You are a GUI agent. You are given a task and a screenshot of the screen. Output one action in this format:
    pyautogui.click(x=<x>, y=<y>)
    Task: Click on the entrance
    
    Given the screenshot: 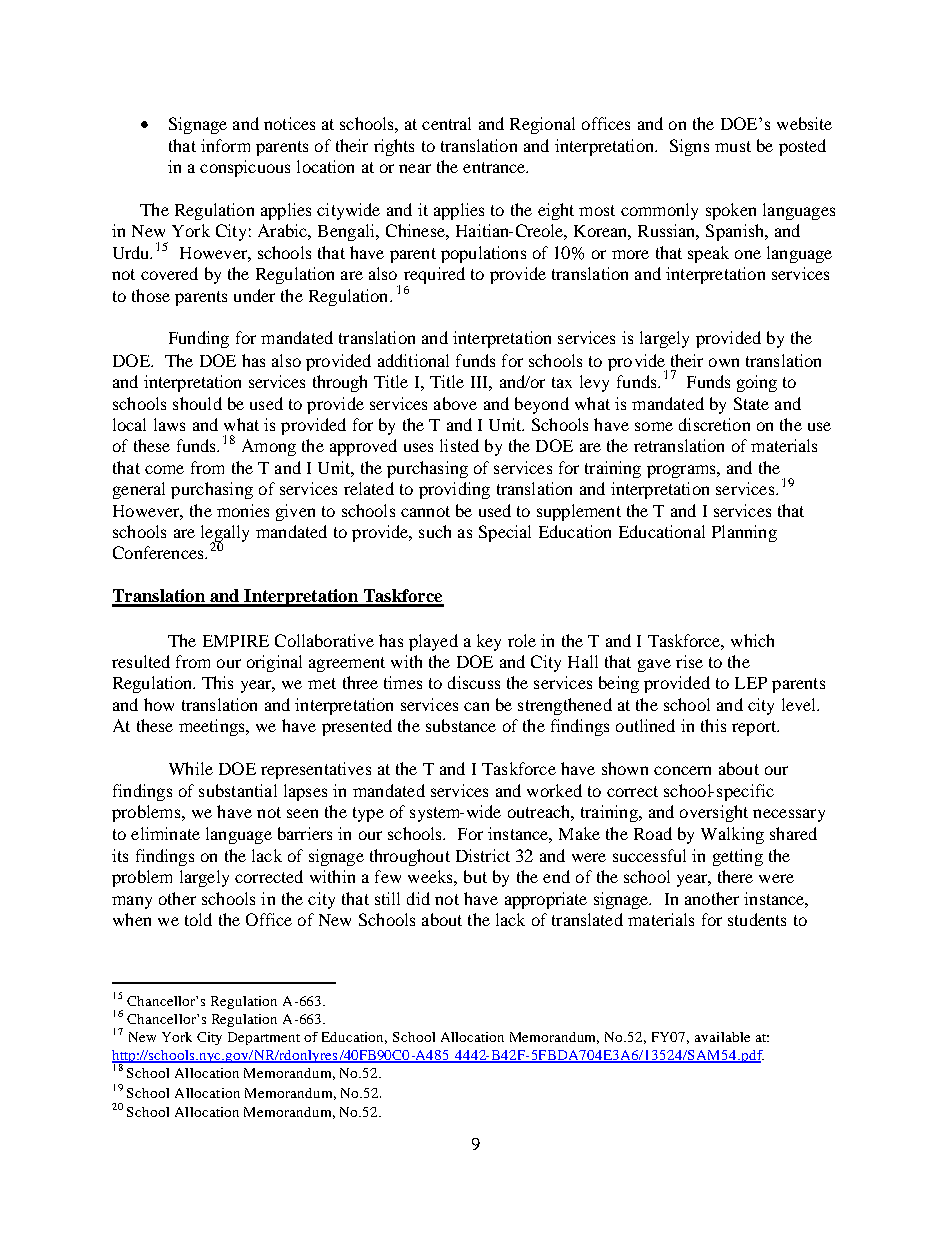 What is the action you would take?
    pyautogui.click(x=495, y=167)
